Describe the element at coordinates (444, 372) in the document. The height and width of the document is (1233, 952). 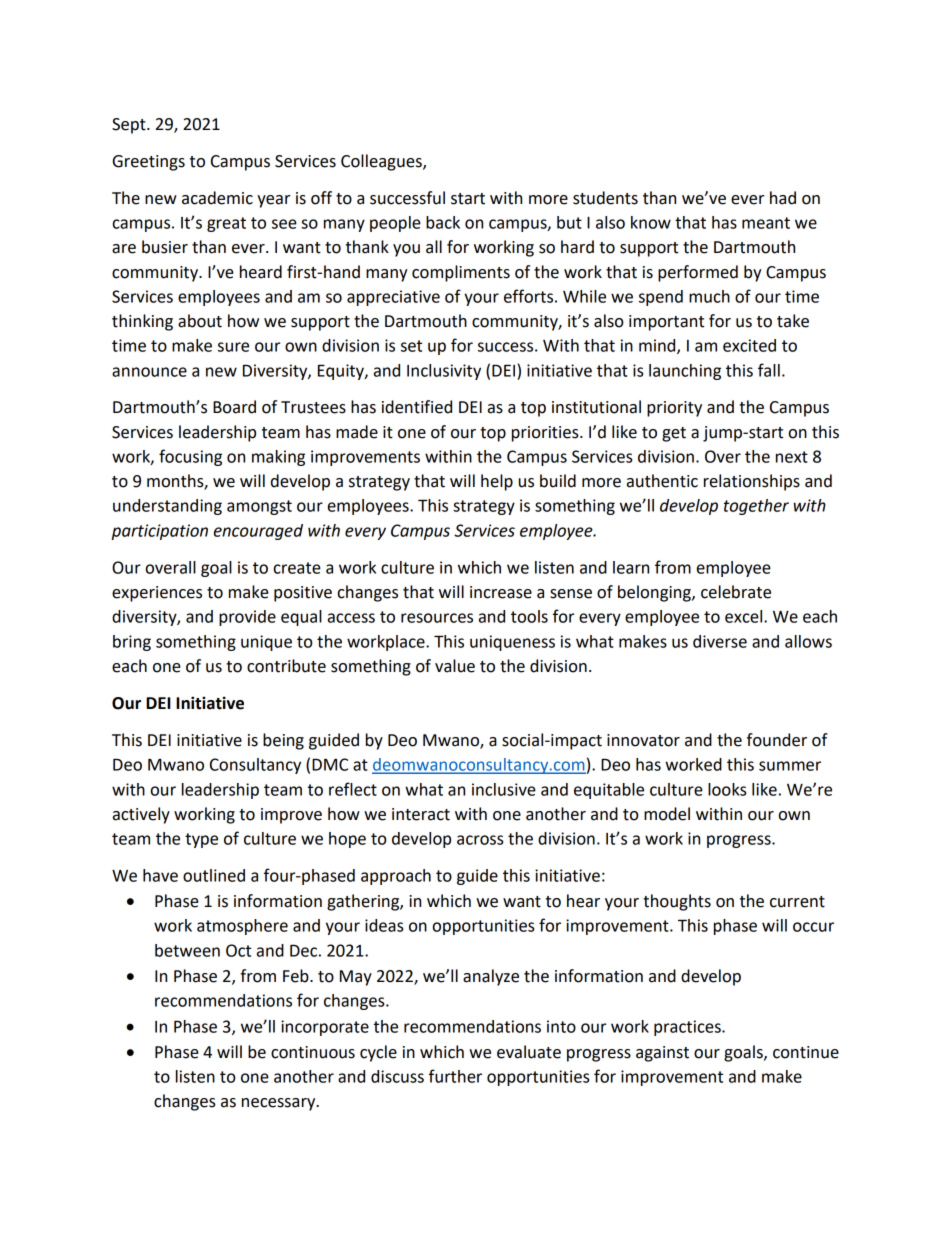
I see `Inclusivity` at that location.
